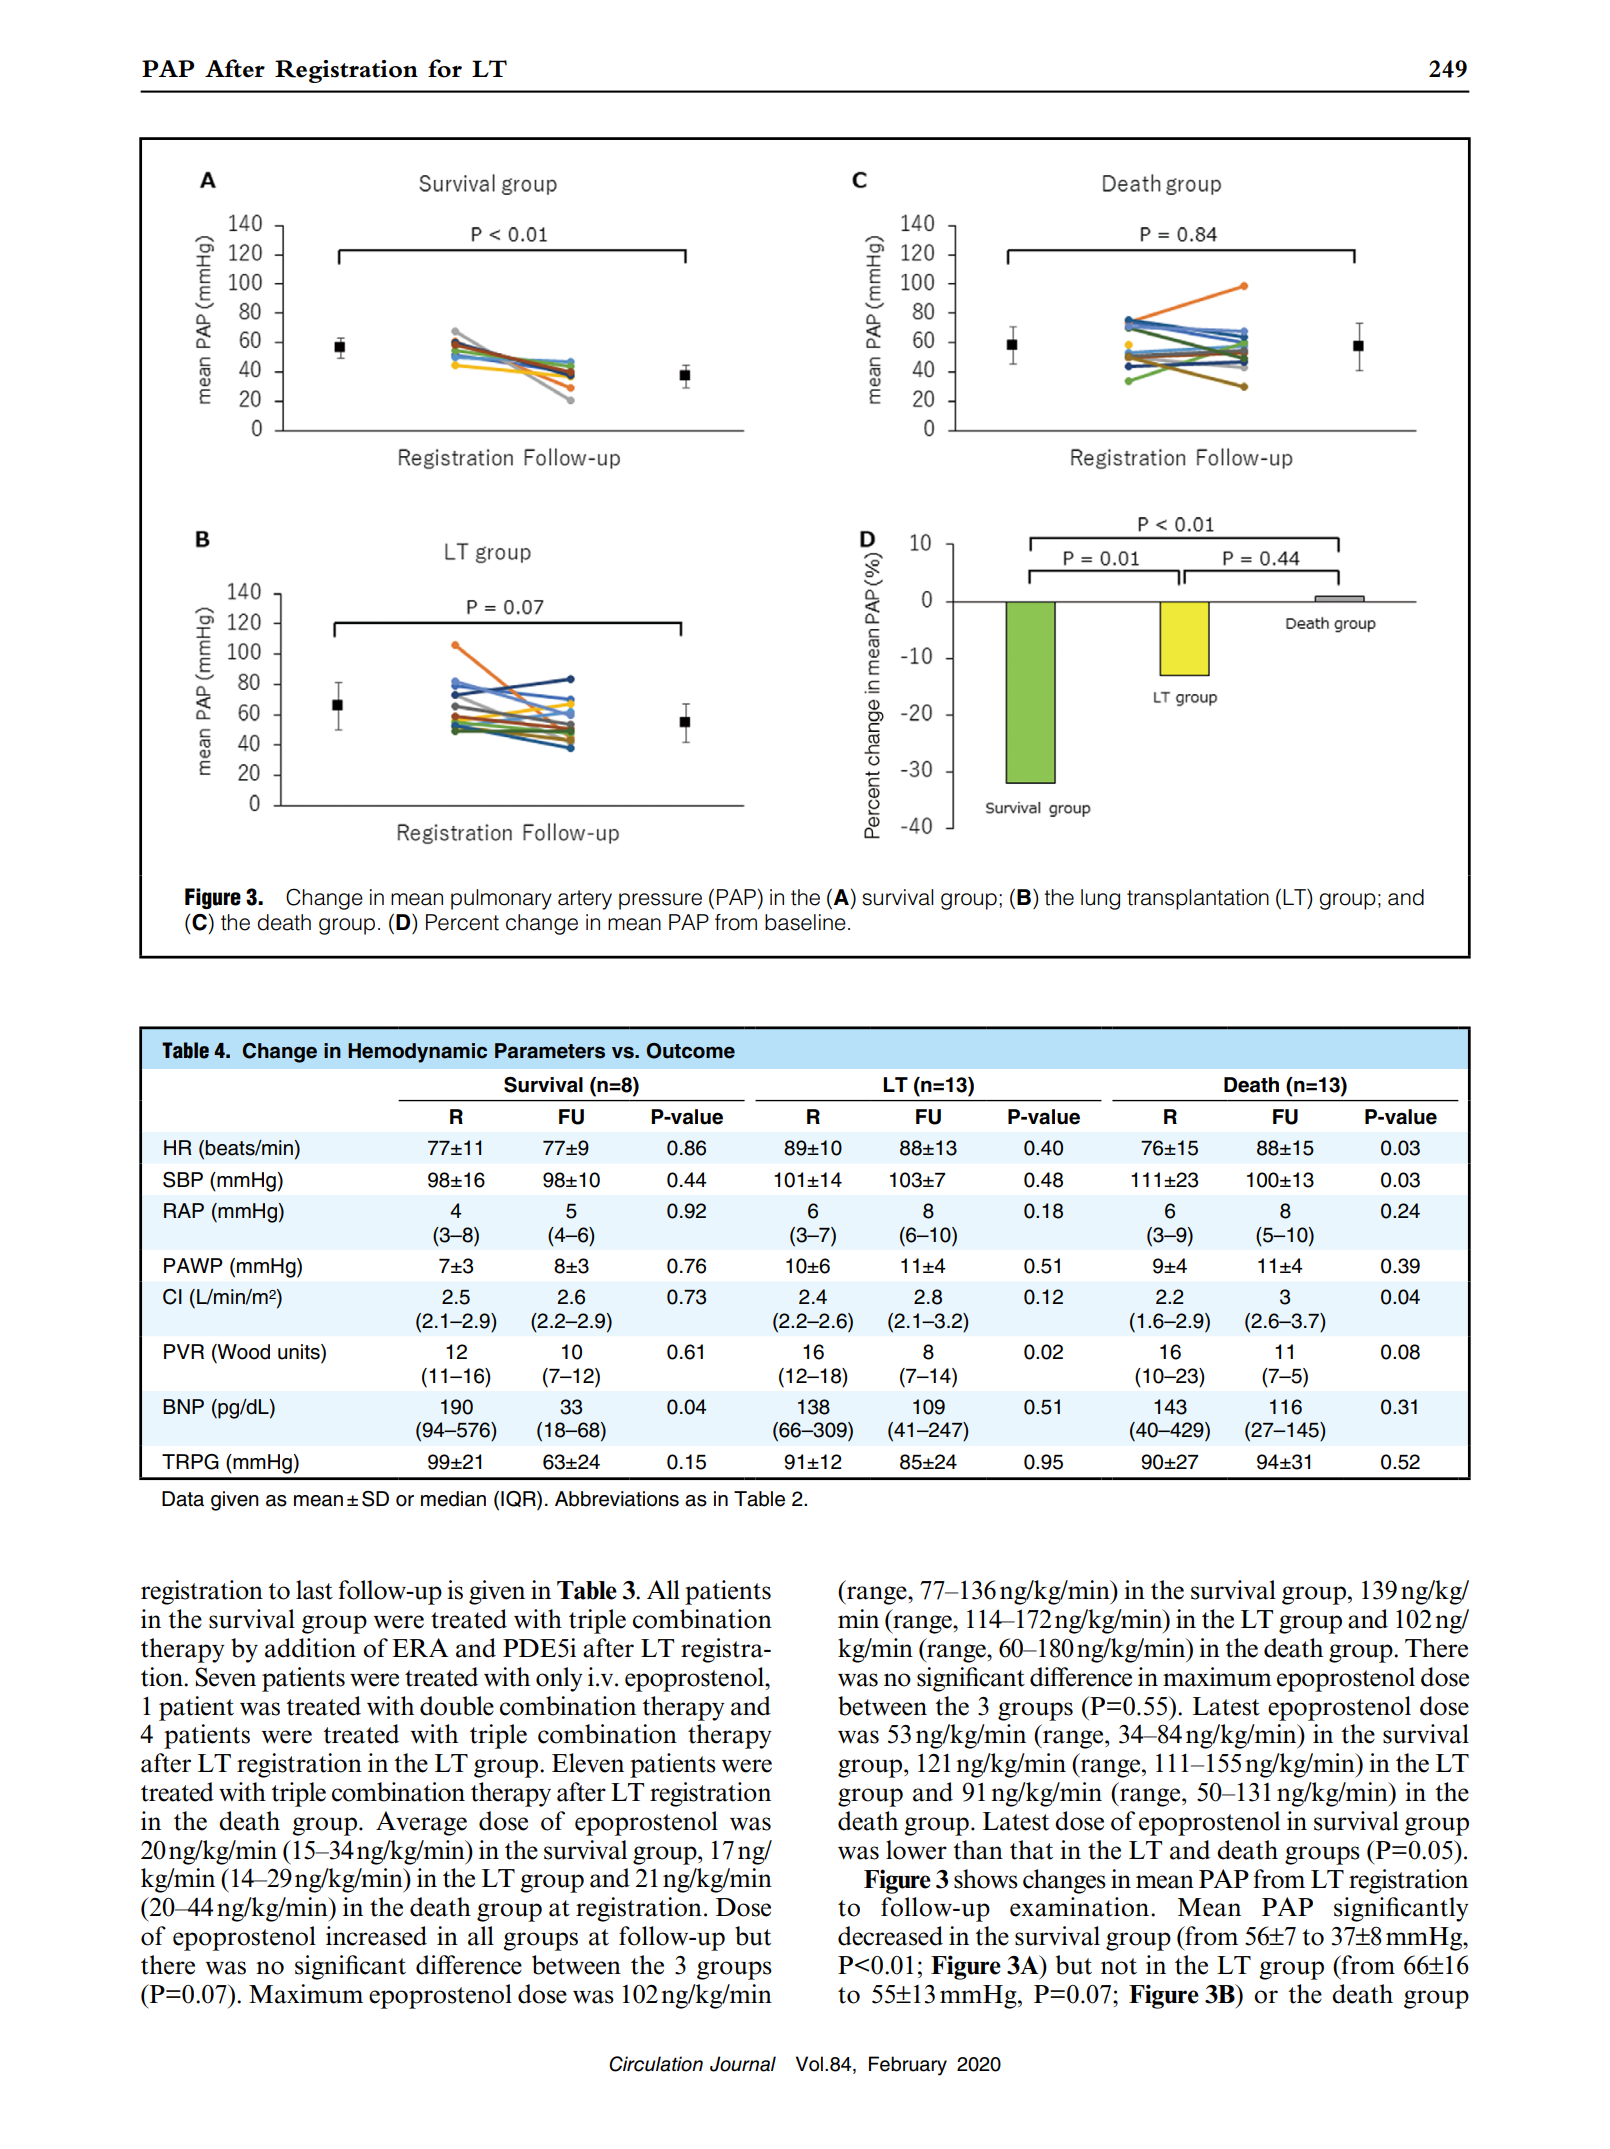 This screenshot has height=2149, width=1610. Describe the element at coordinates (462, 922) in the screenshot. I see `Percent` at that location.
